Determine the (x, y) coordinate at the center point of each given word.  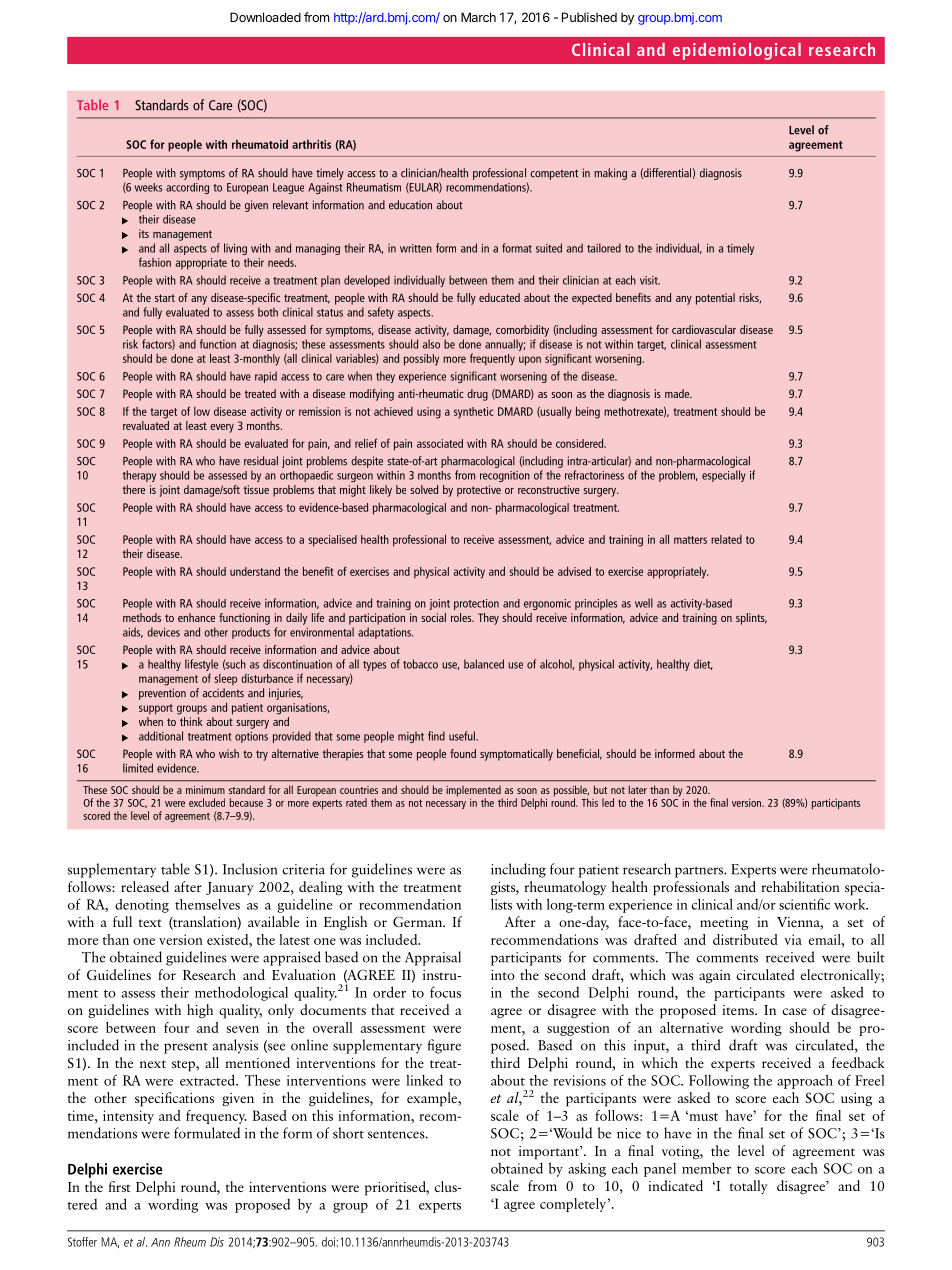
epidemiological (737, 51)
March (478, 17)
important (550, 1153)
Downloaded (265, 17)
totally (749, 1187)
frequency (216, 1117)
